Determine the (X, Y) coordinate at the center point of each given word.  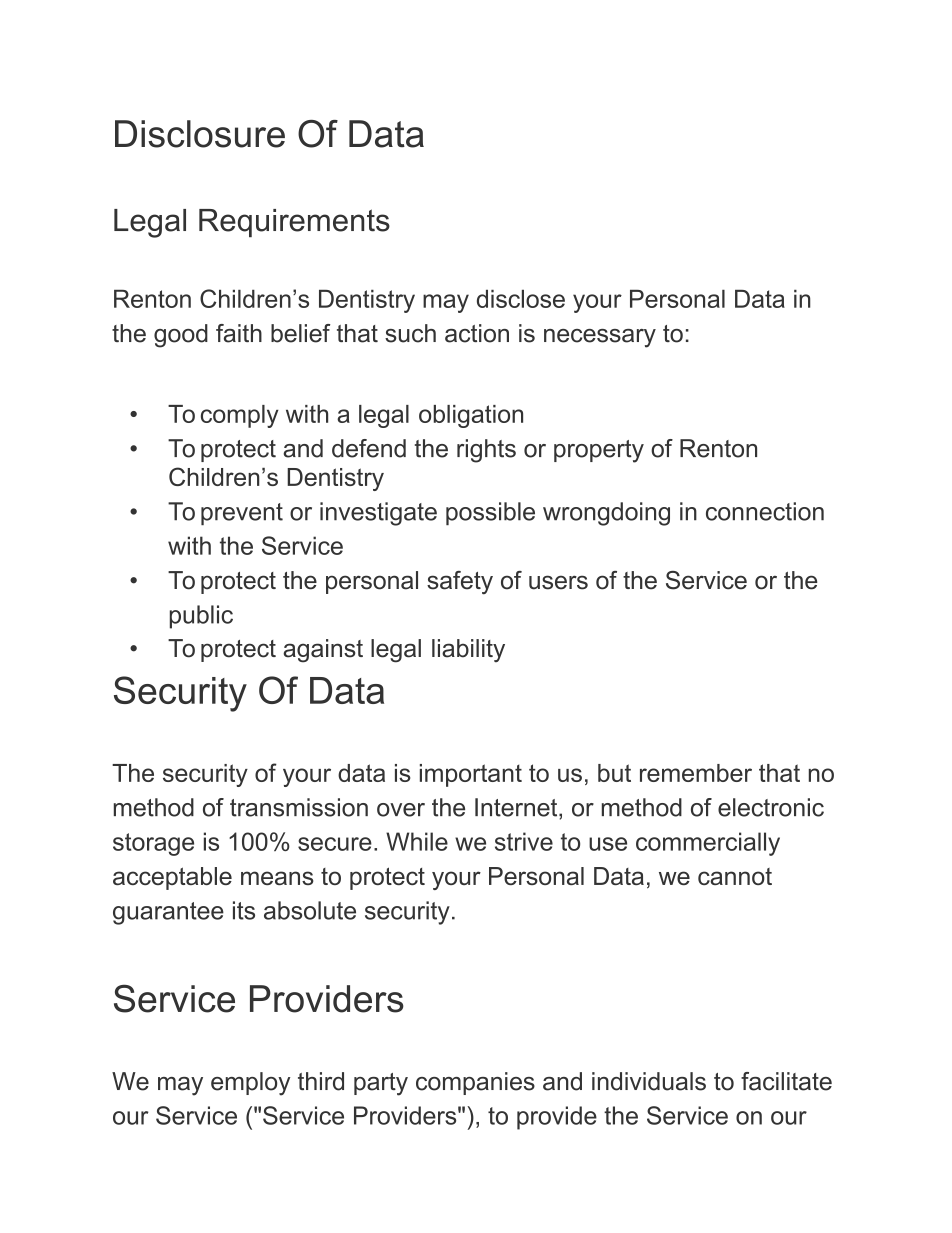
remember (696, 773)
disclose (521, 299)
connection (765, 511)
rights (486, 451)
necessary (600, 338)
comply (240, 416)
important (471, 775)
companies (475, 1083)
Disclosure (200, 134)
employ (250, 1084)
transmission (299, 807)
